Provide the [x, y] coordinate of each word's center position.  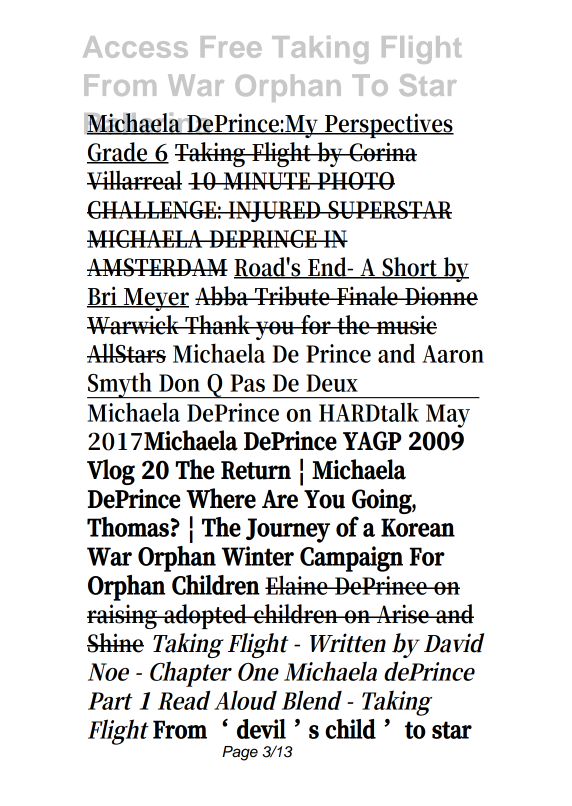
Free [231, 47]
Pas [247, 383]
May [448, 416]
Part [110, 701]
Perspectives [388, 125]
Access [135, 47]
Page [240, 753]
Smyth [121, 385]
